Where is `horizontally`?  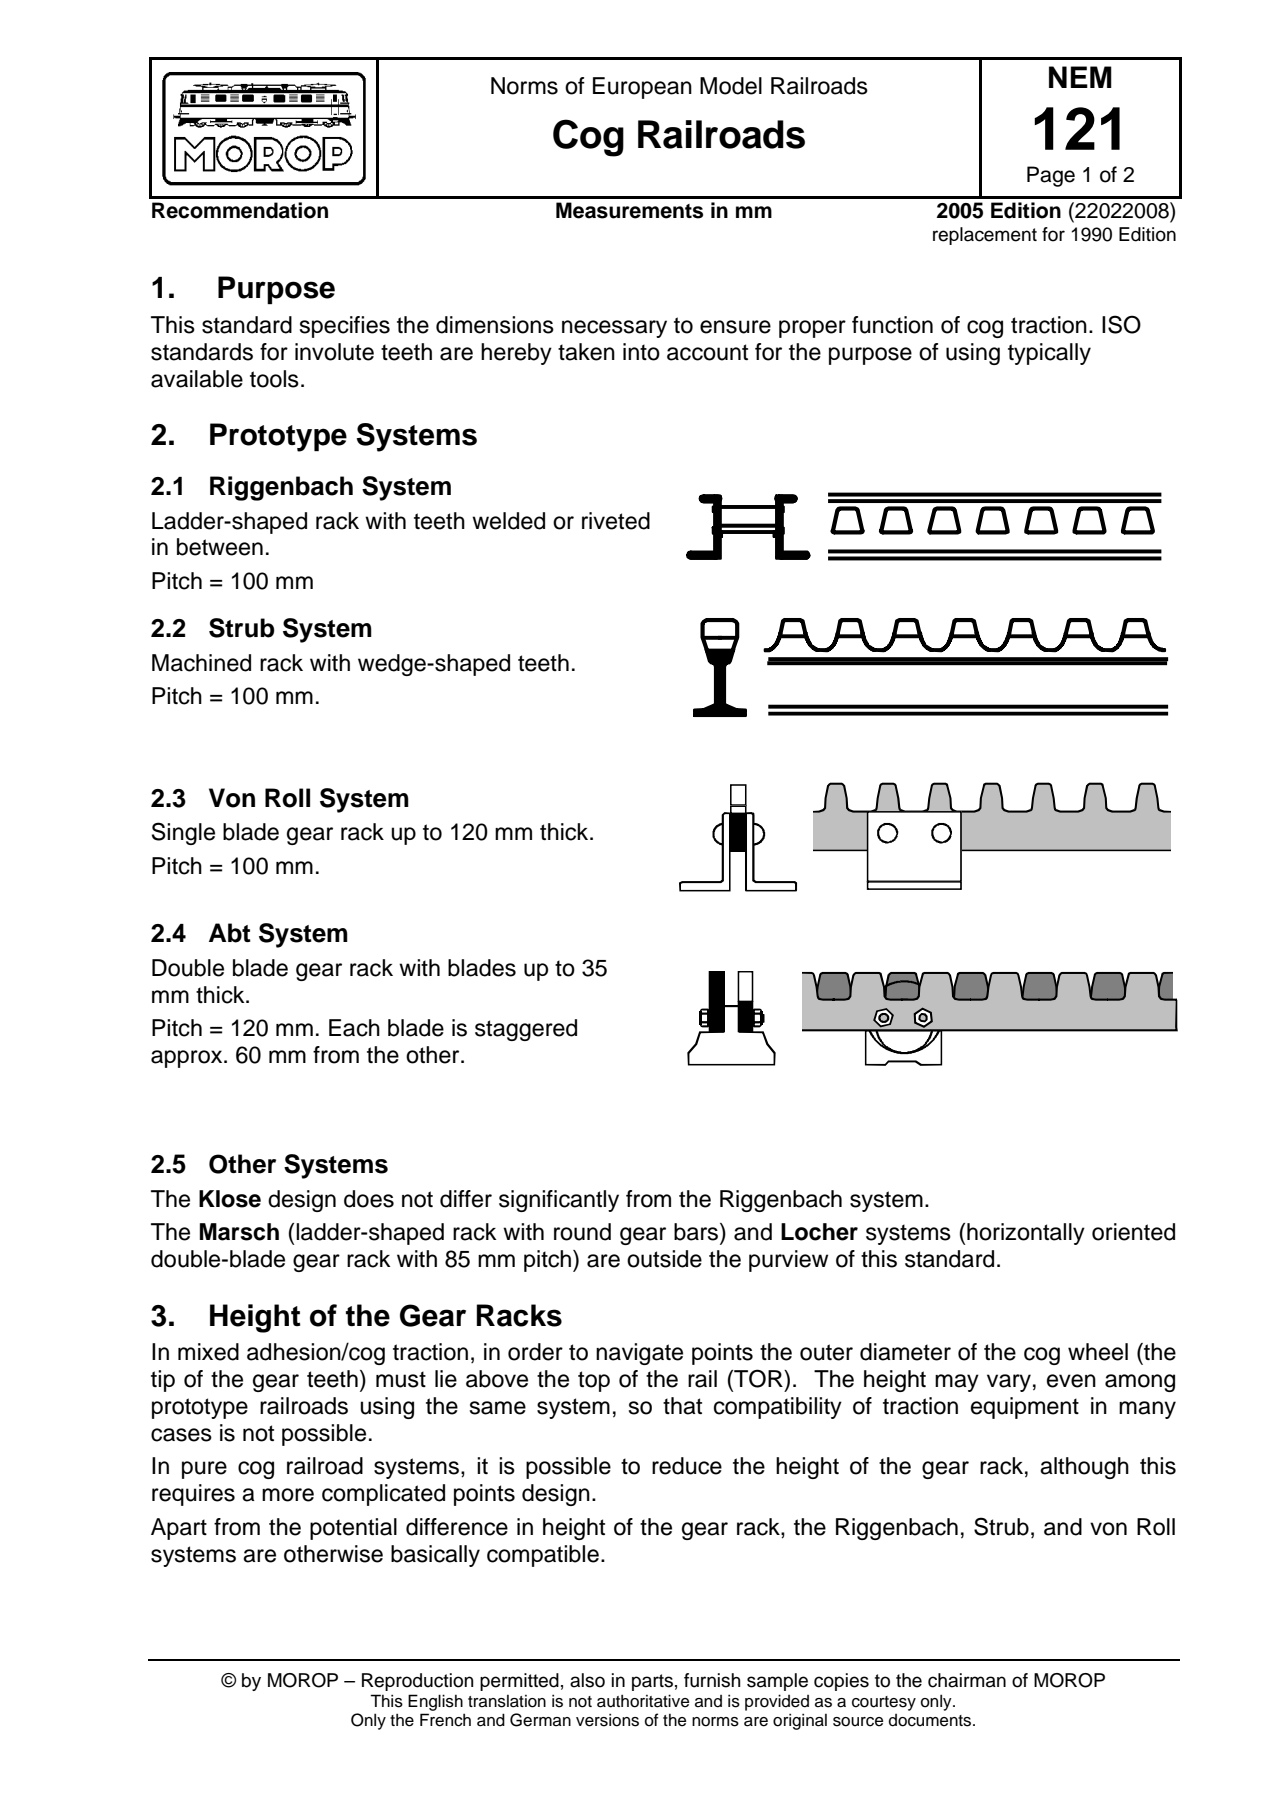 horizontally is located at coordinates (1026, 1234).
